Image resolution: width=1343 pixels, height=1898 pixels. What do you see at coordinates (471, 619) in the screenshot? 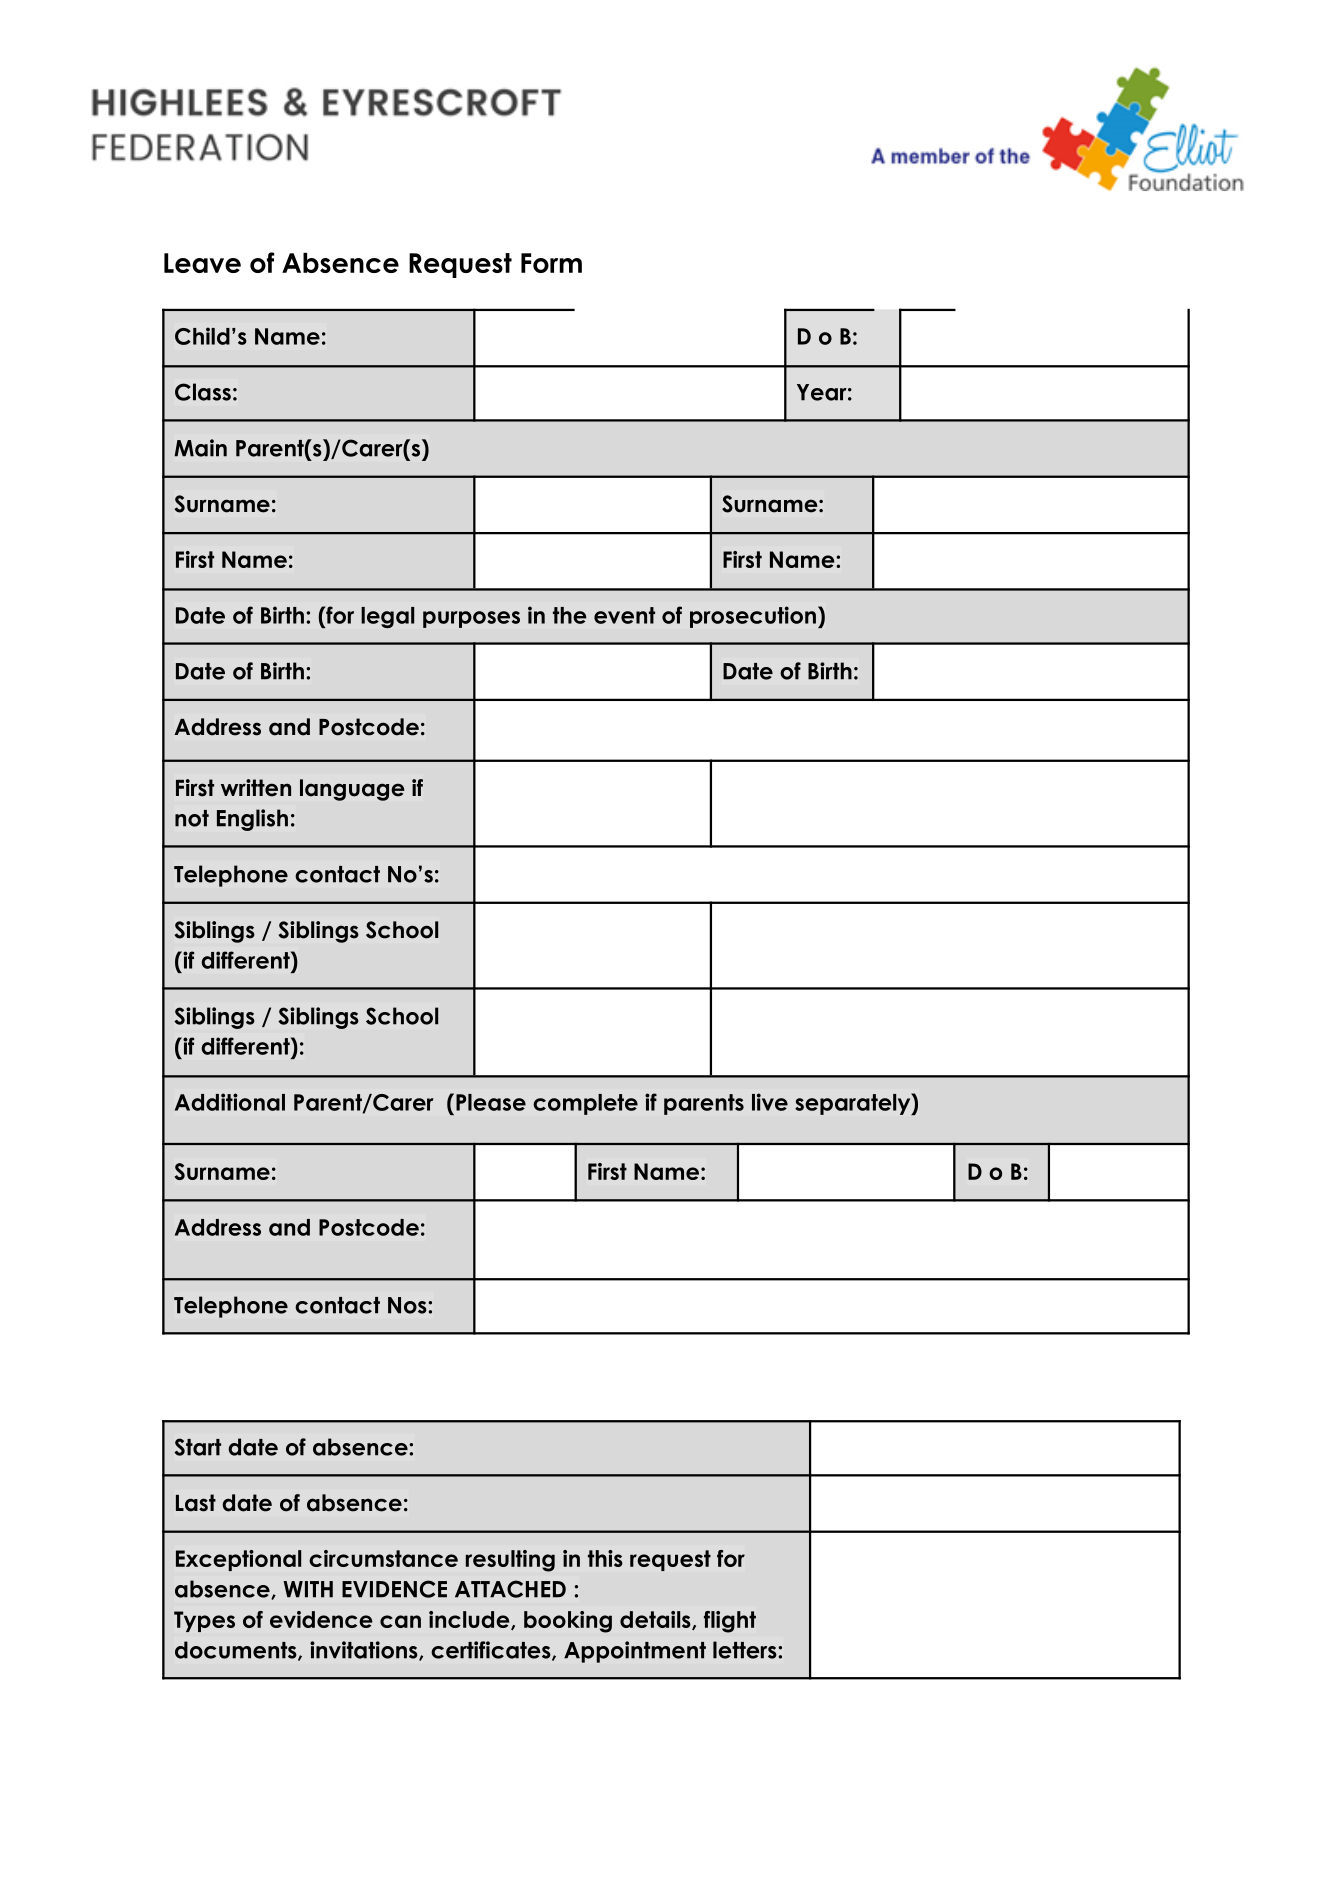
I see `purposes` at bounding box center [471, 619].
